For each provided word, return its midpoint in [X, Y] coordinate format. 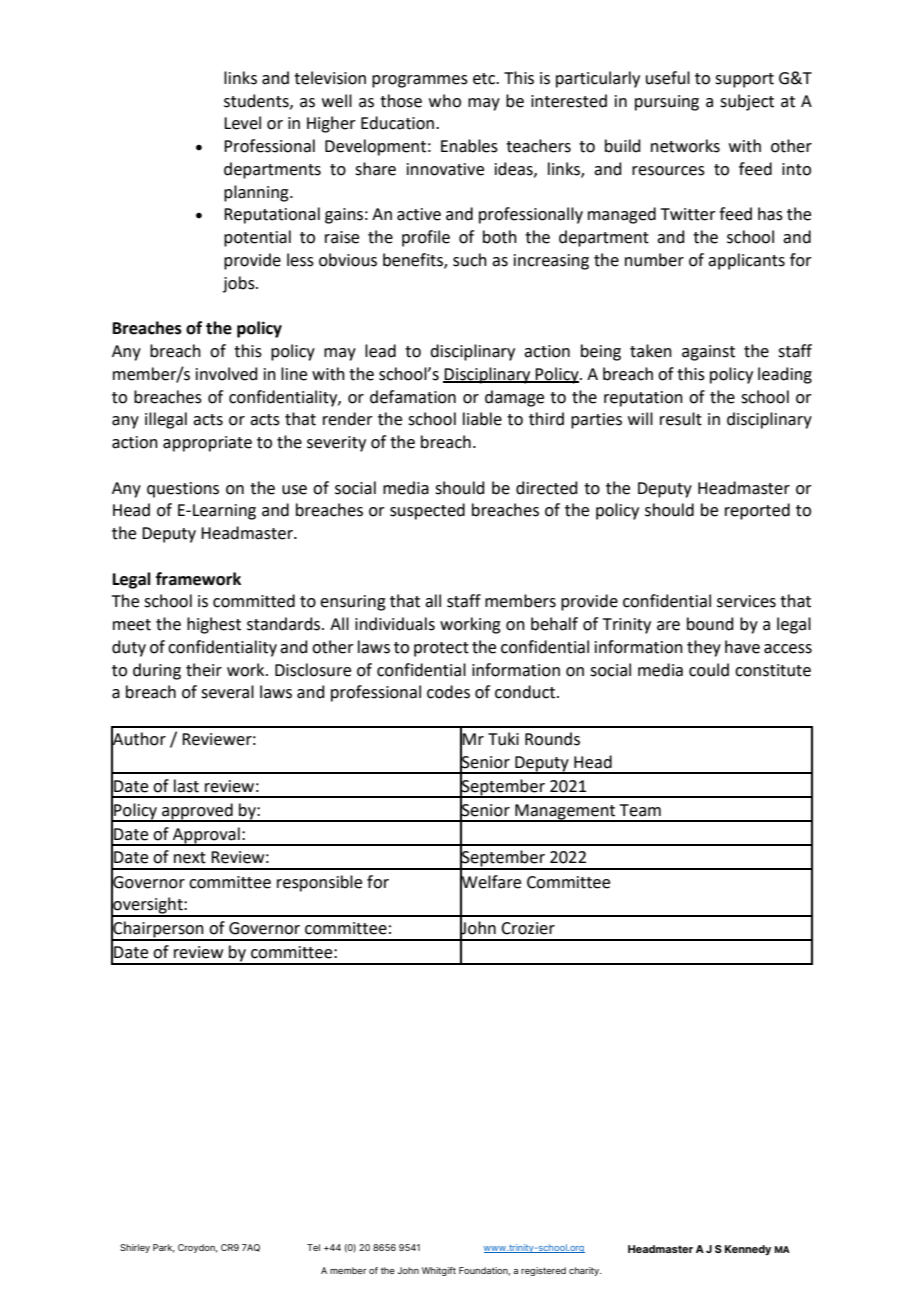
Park [164, 1248]
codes [448, 692]
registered [543, 1271]
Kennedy [748, 1250]
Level [242, 123]
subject [747, 102]
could [709, 670]
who [445, 101]
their [204, 670]
